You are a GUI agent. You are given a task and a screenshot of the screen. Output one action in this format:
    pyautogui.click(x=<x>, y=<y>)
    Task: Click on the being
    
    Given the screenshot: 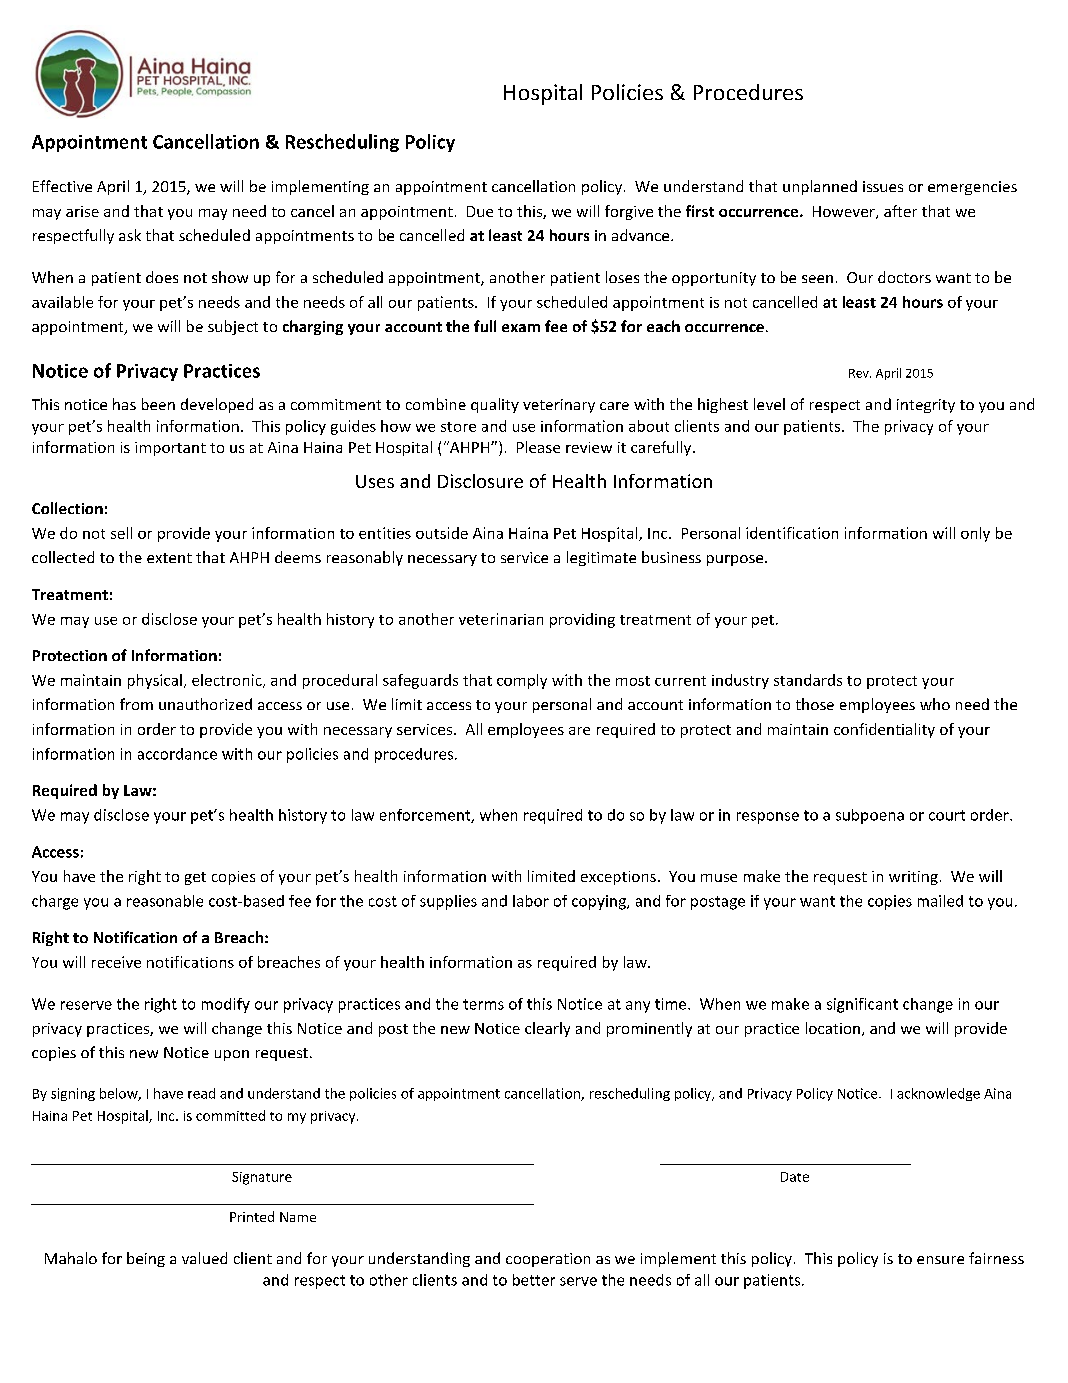 What is the action you would take?
    pyautogui.click(x=146, y=1259)
